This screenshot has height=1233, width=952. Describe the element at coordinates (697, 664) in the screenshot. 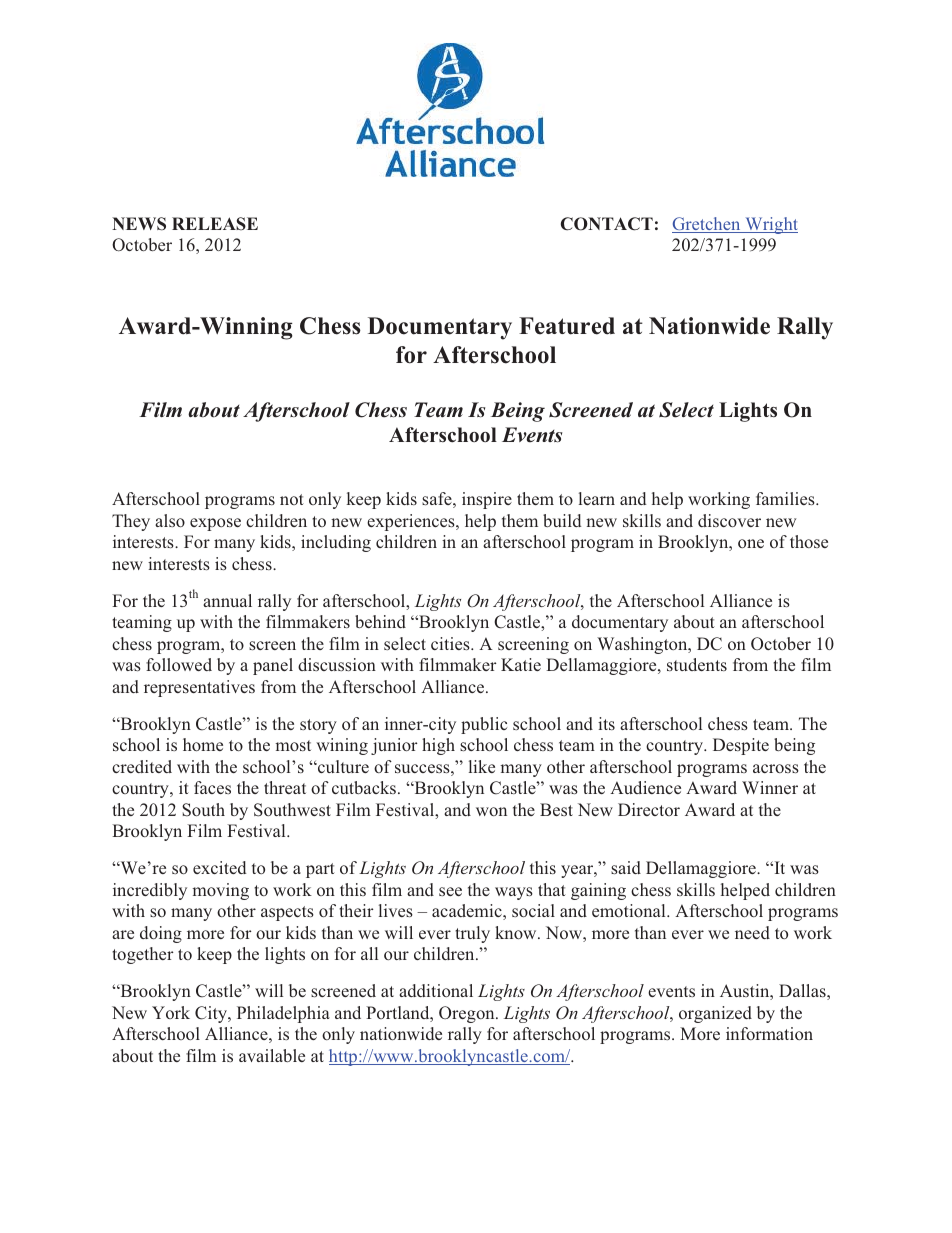

I see `students` at that location.
